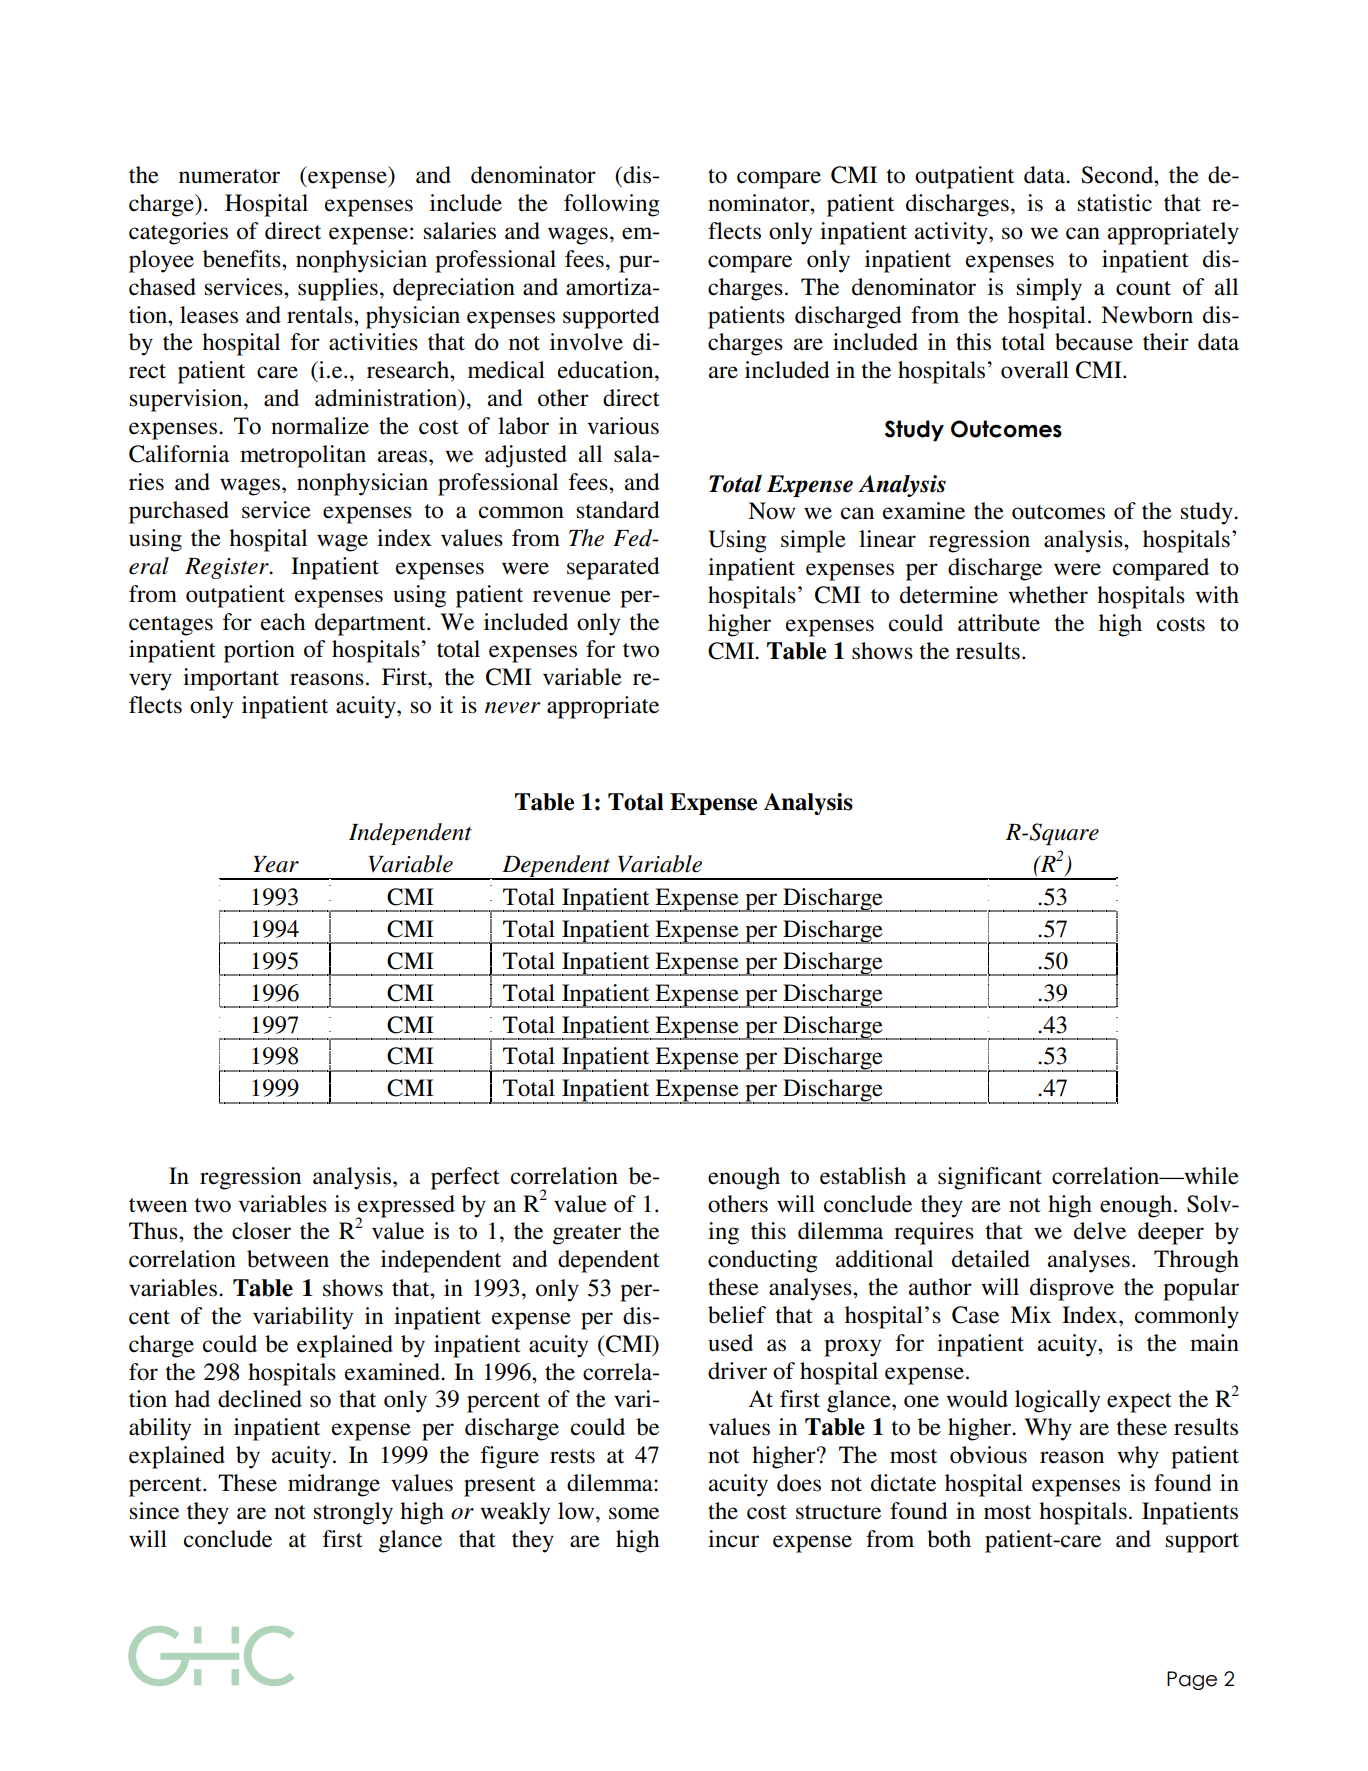 Image resolution: width=1368 pixels, height=1771 pixels. Describe the element at coordinates (999, 623) in the image. I see `attribute` at that location.
